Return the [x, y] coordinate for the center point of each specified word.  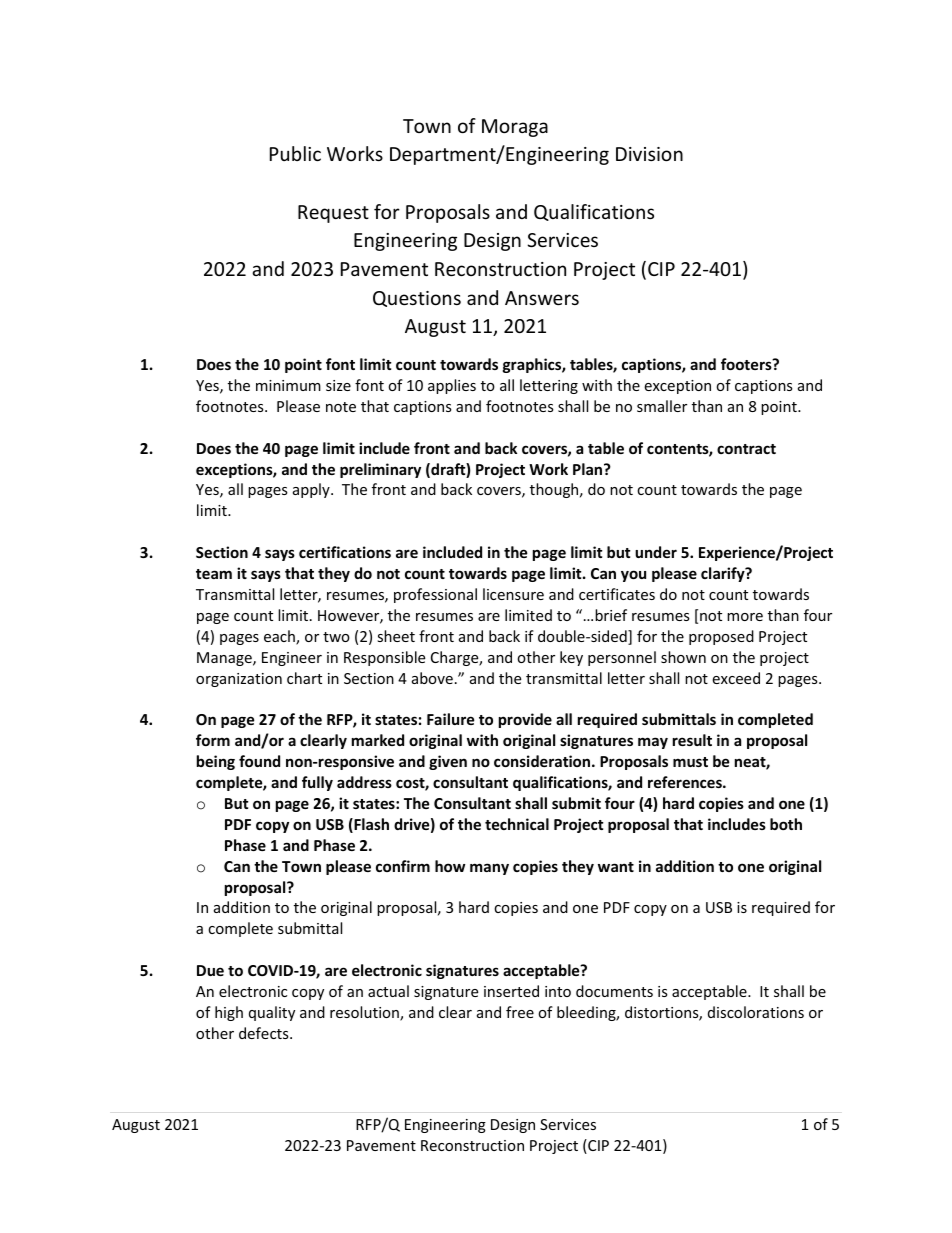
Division [649, 154]
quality [272, 1013]
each [280, 637]
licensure [513, 594]
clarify [724, 574]
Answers [542, 298]
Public [295, 153]
